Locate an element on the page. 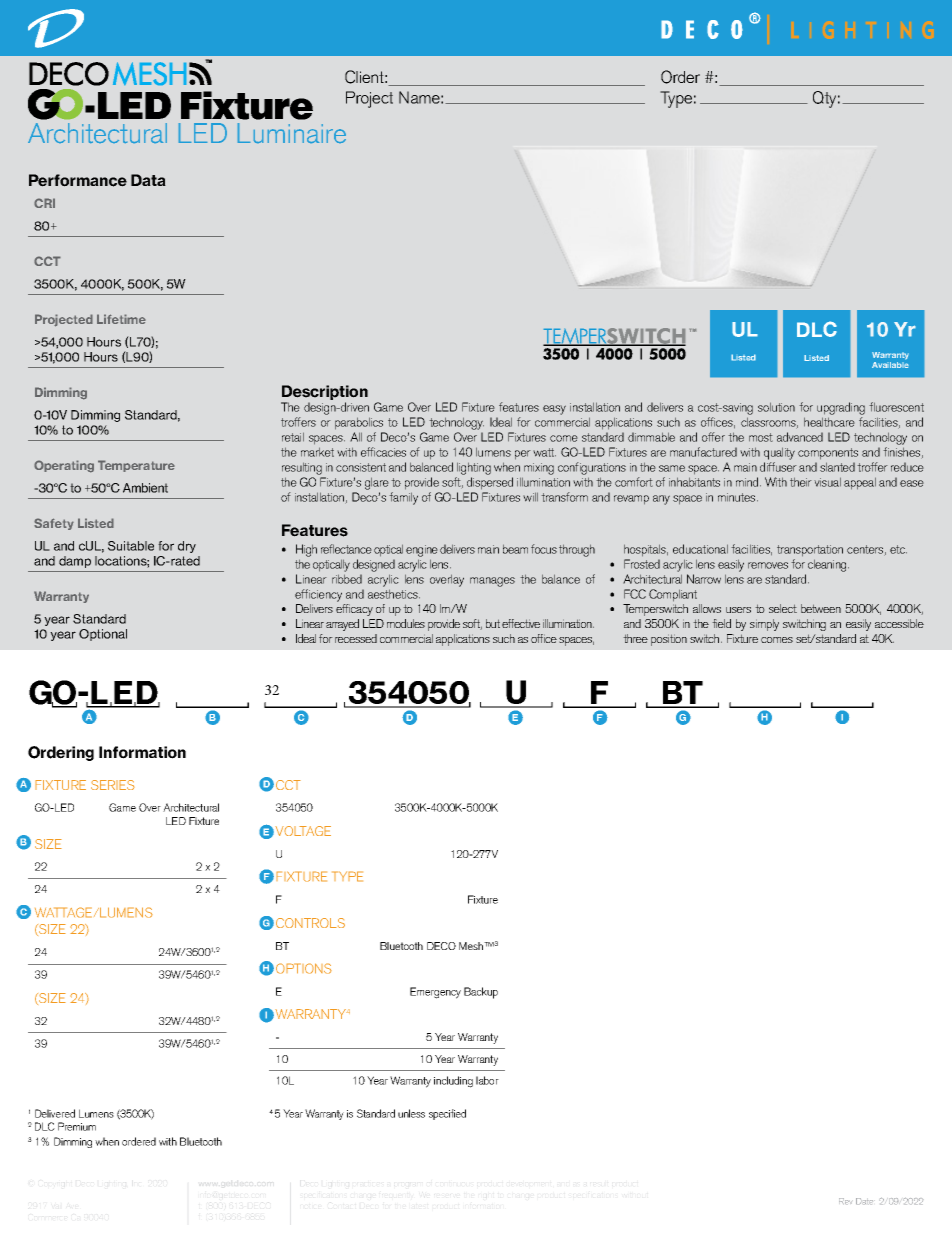 The width and height of the image is (952, 1233). specified is located at coordinates (447, 1114).
